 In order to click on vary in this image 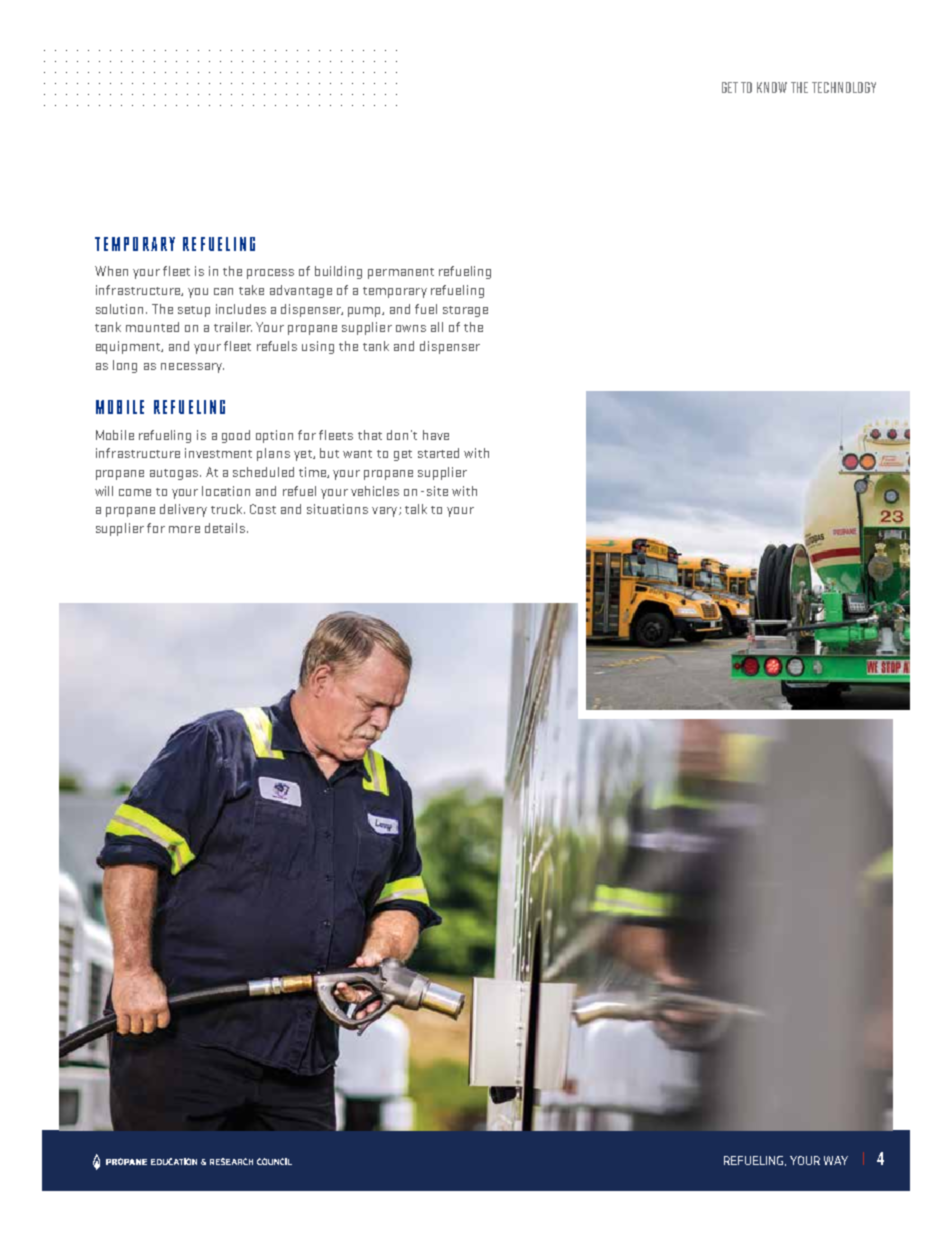, I will do `click(386, 512)`.
